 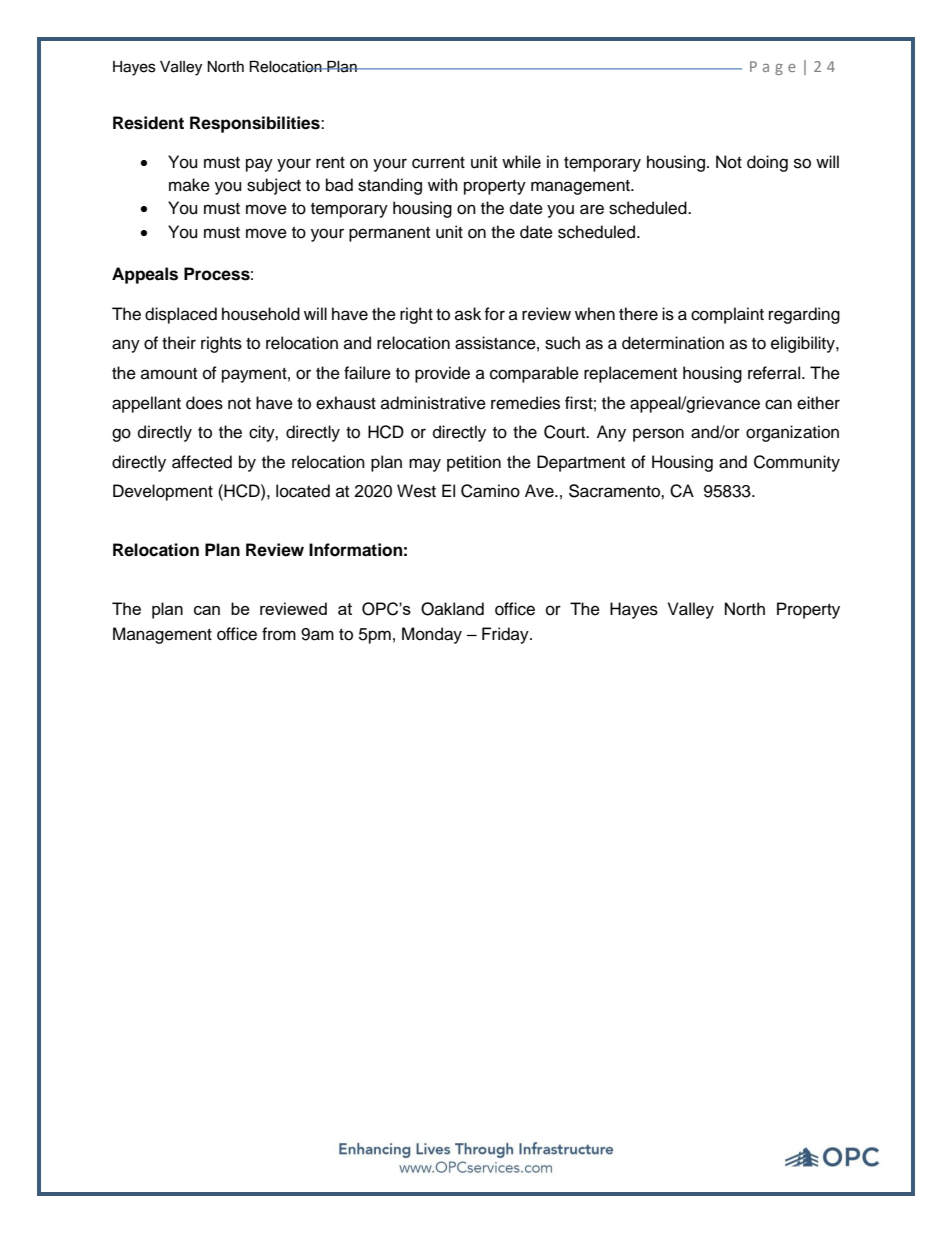 What do you see at coordinates (521, 162) in the document?
I see `while` at bounding box center [521, 162].
